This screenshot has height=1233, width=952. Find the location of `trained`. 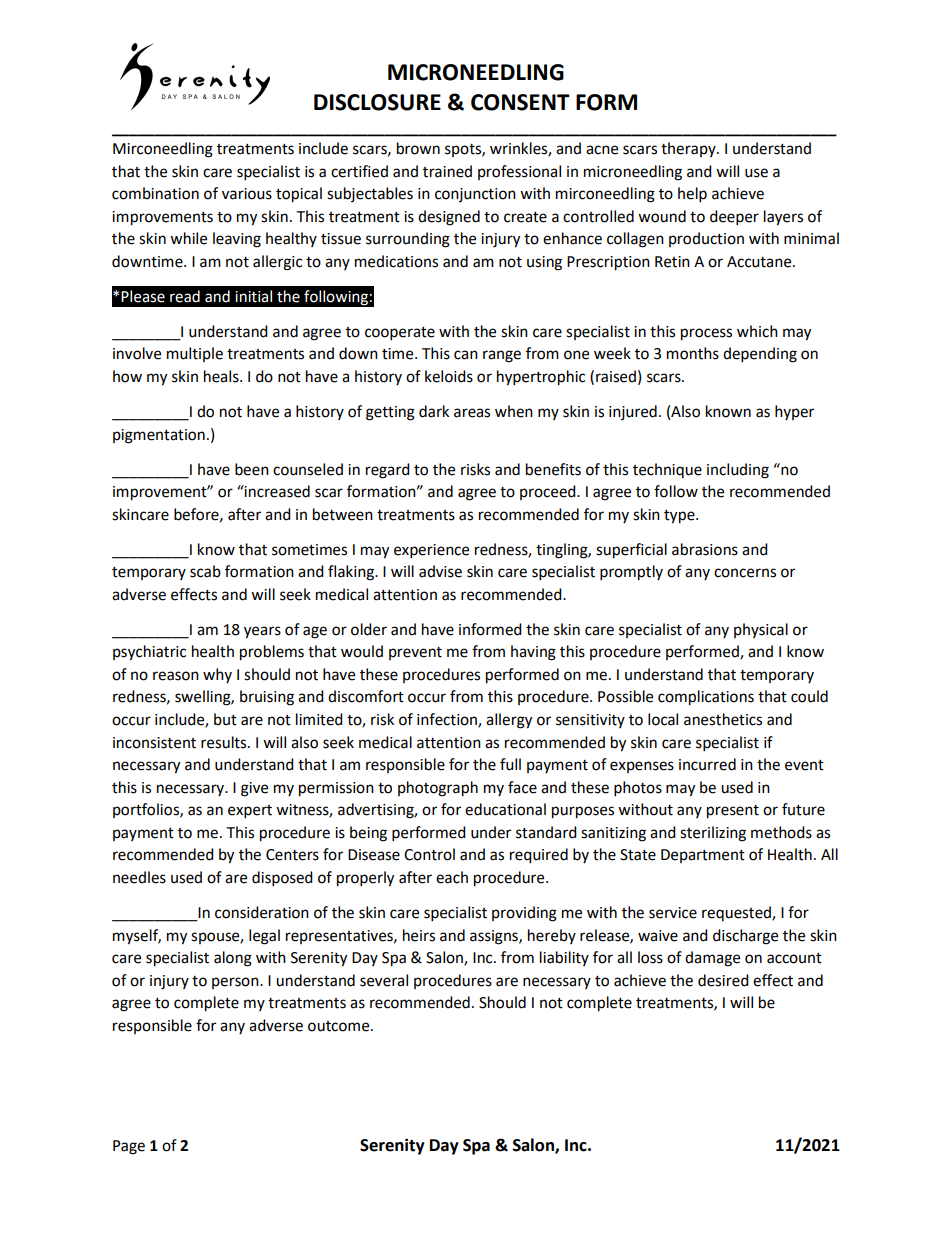

trained is located at coordinates (447, 171).
